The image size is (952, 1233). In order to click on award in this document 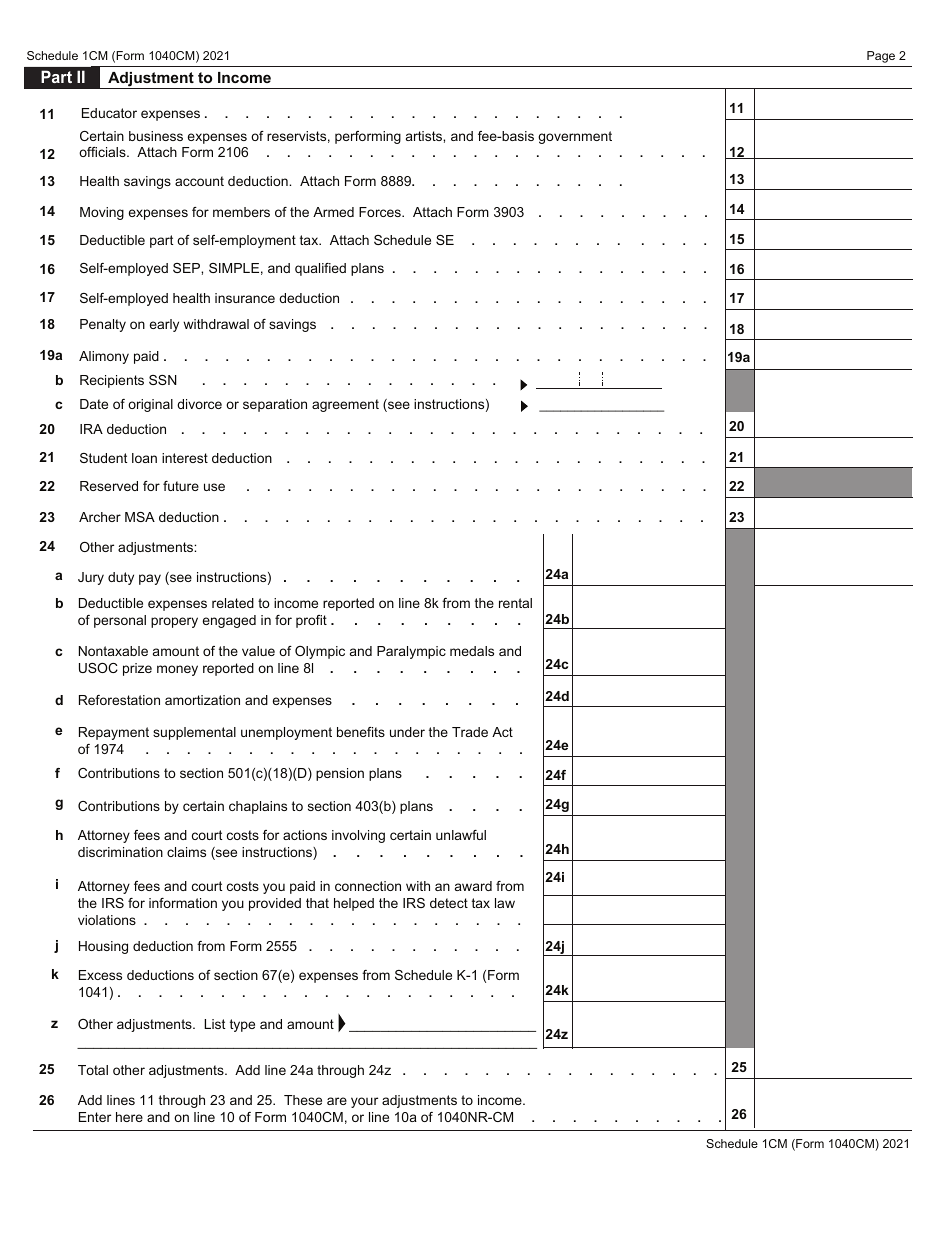, I will do `click(473, 886)`.
